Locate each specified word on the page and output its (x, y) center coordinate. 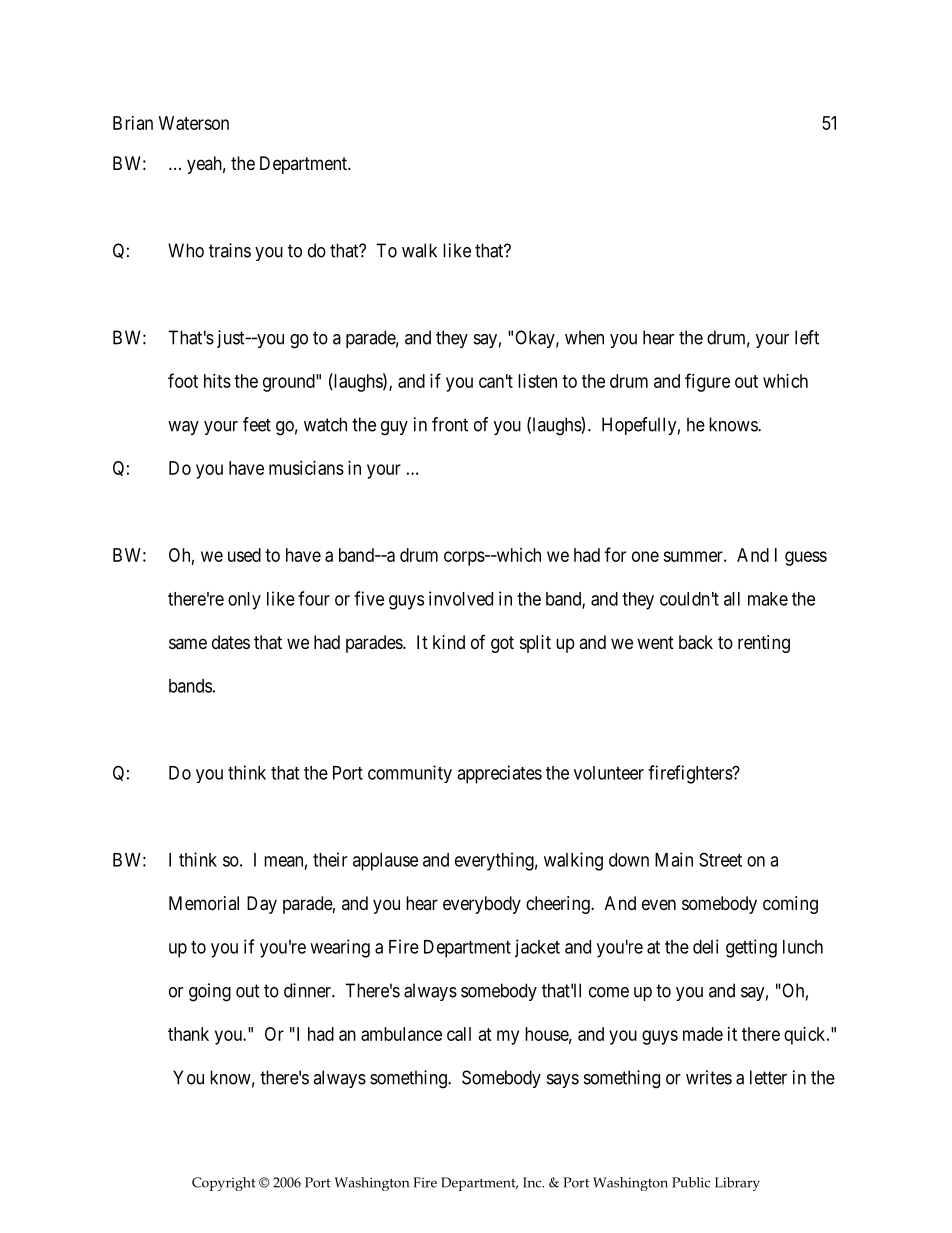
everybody (482, 905)
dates (231, 642)
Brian (133, 123)
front (450, 424)
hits (217, 381)
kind (449, 642)
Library (737, 1184)
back (696, 642)
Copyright (224, 1184)
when (584, 337)
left (807, 337)
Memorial (204, 903)
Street (720, 859)
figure (707, 382)
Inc (533, 1182)
